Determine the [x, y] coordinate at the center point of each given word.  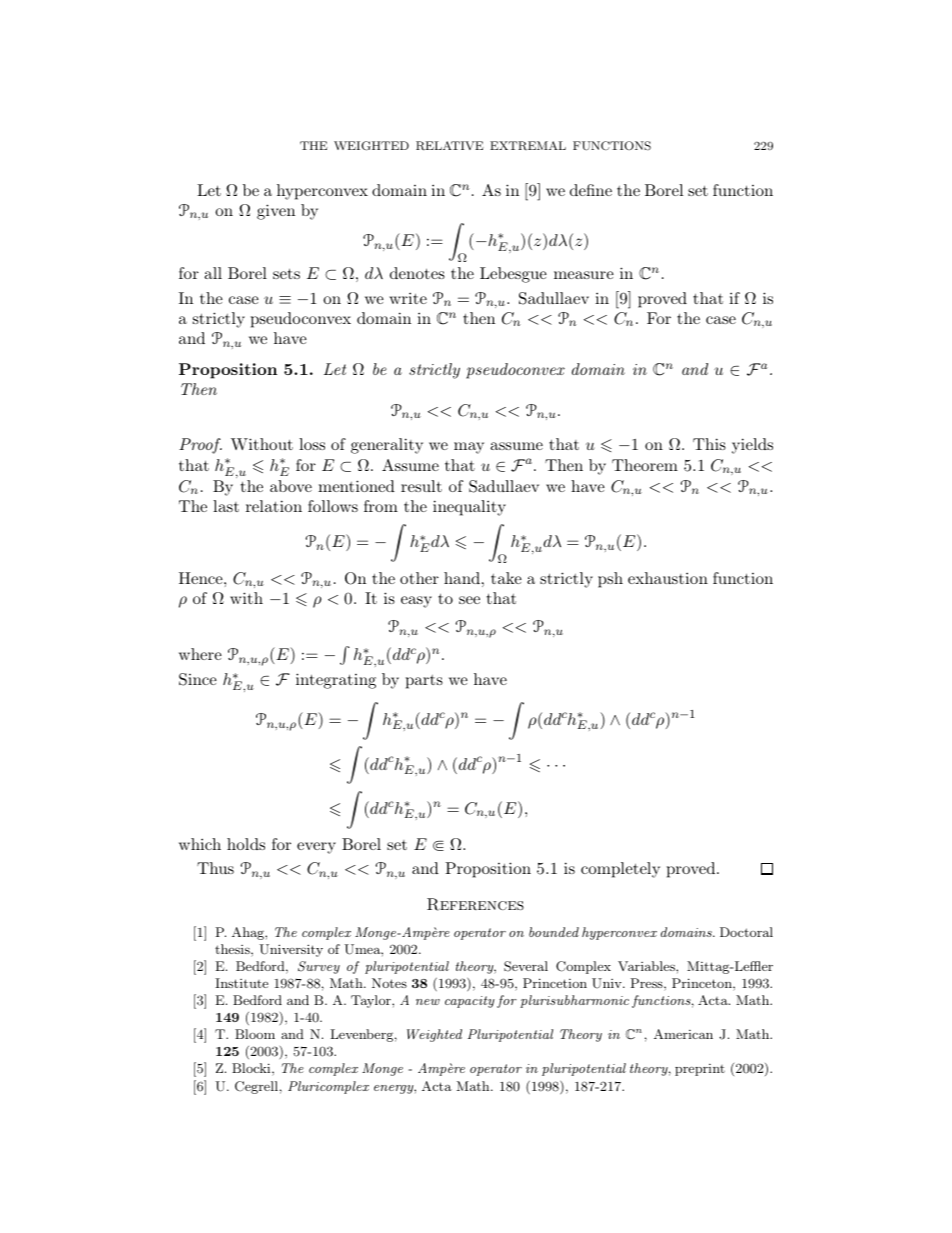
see [469, 600]
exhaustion [668, 578]
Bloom [255, 1034]
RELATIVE [450, 146]
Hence [202, 578]
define [591, 190]
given [276, 212]
